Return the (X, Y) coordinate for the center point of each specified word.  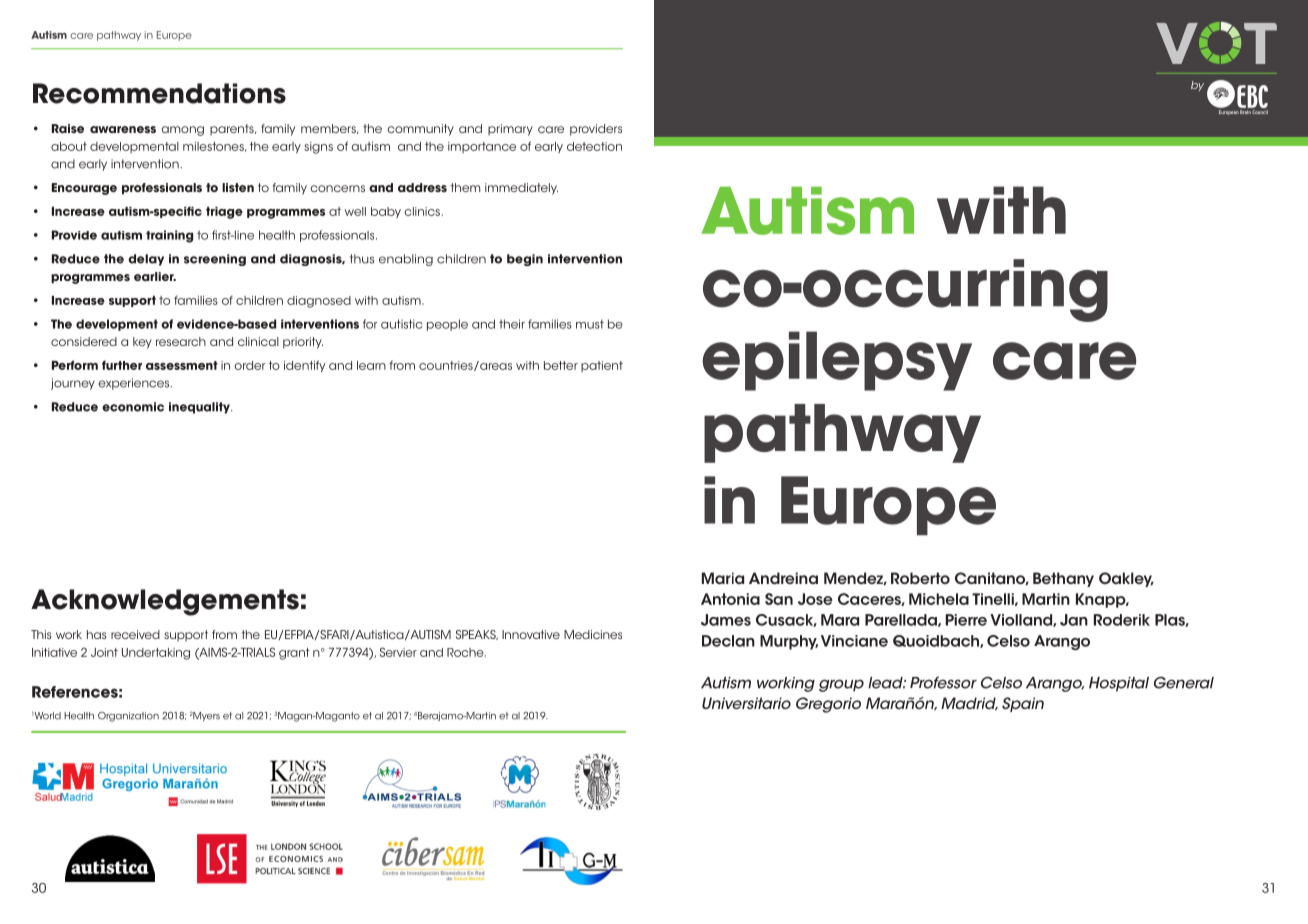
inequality (200, 408)
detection (594, 146)
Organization (128, 717)
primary (510, 130)
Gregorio (828, 705)
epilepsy (837, 361)
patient (602, 366)
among (182, 131)
